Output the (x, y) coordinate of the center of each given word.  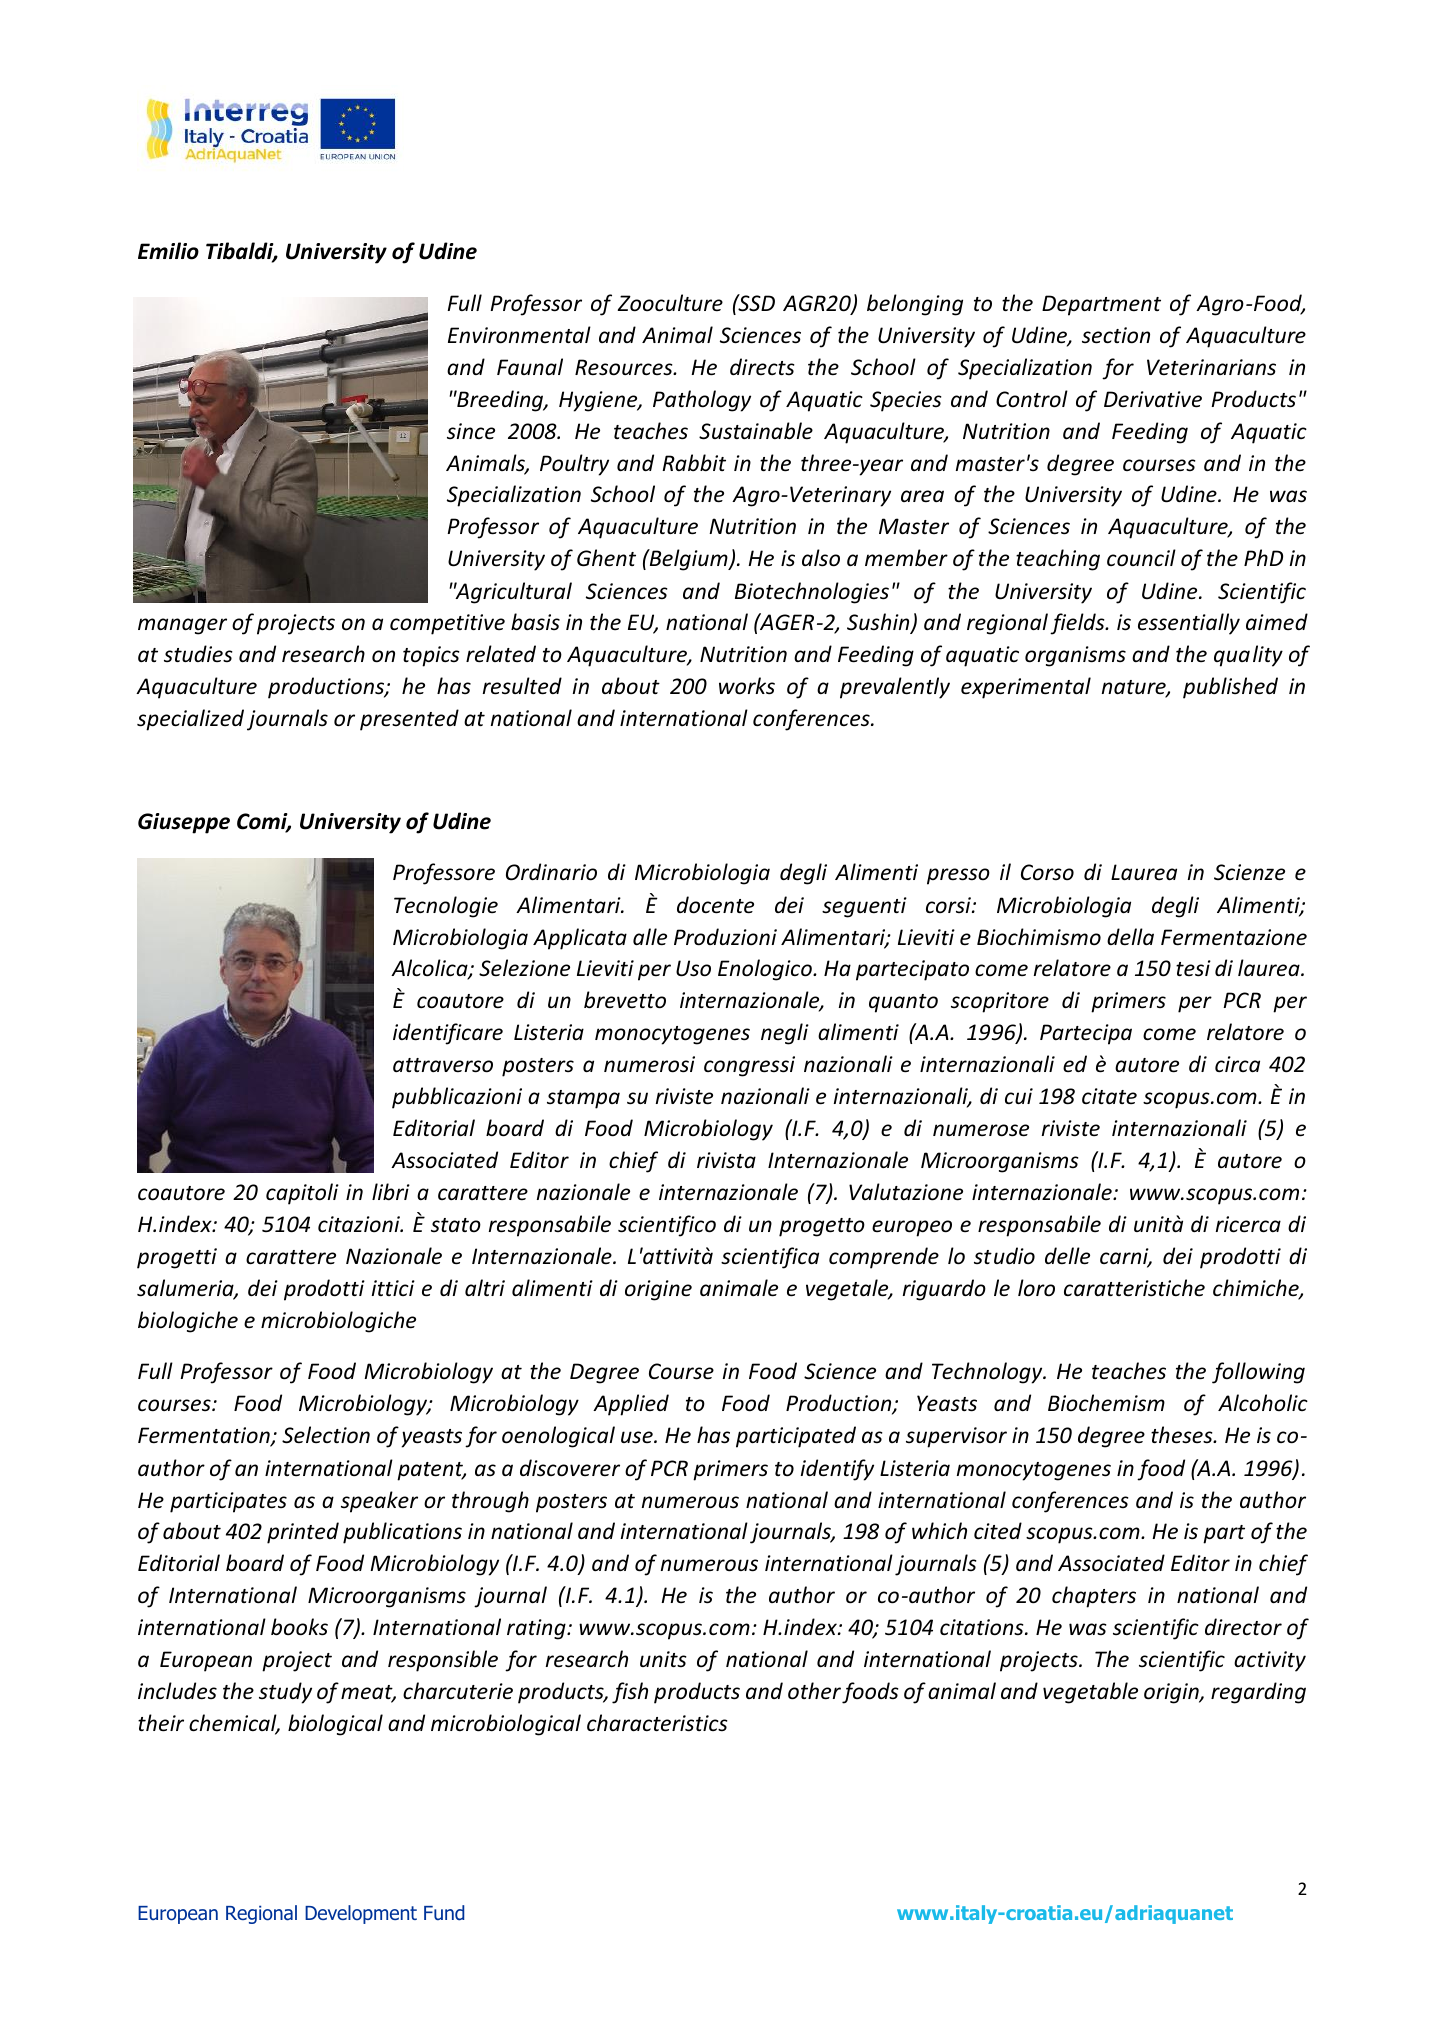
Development (361, 1914)
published (1230, 688)
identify (837, 1470)
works (747, 686)
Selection (326, 1435)
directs (762, 367)
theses (1183, 1435)
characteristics (657, 1723)
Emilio (168, 251)
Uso (693, 968)
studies (198, 654)
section (1116, 335)
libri (391, 1192)
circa (1237, 1064)
